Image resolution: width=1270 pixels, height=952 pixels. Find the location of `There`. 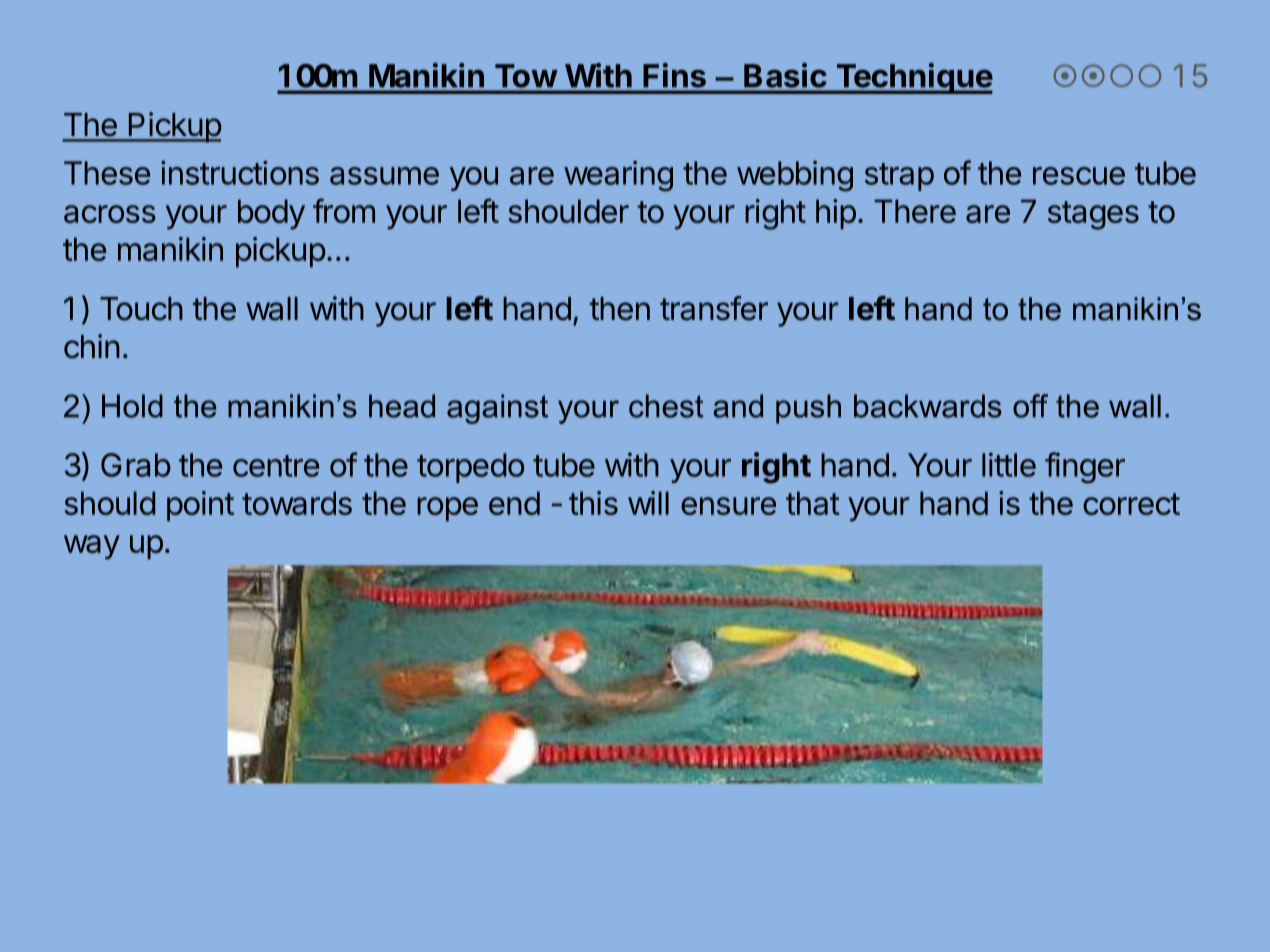

There is located at coordinates (915, 211).
